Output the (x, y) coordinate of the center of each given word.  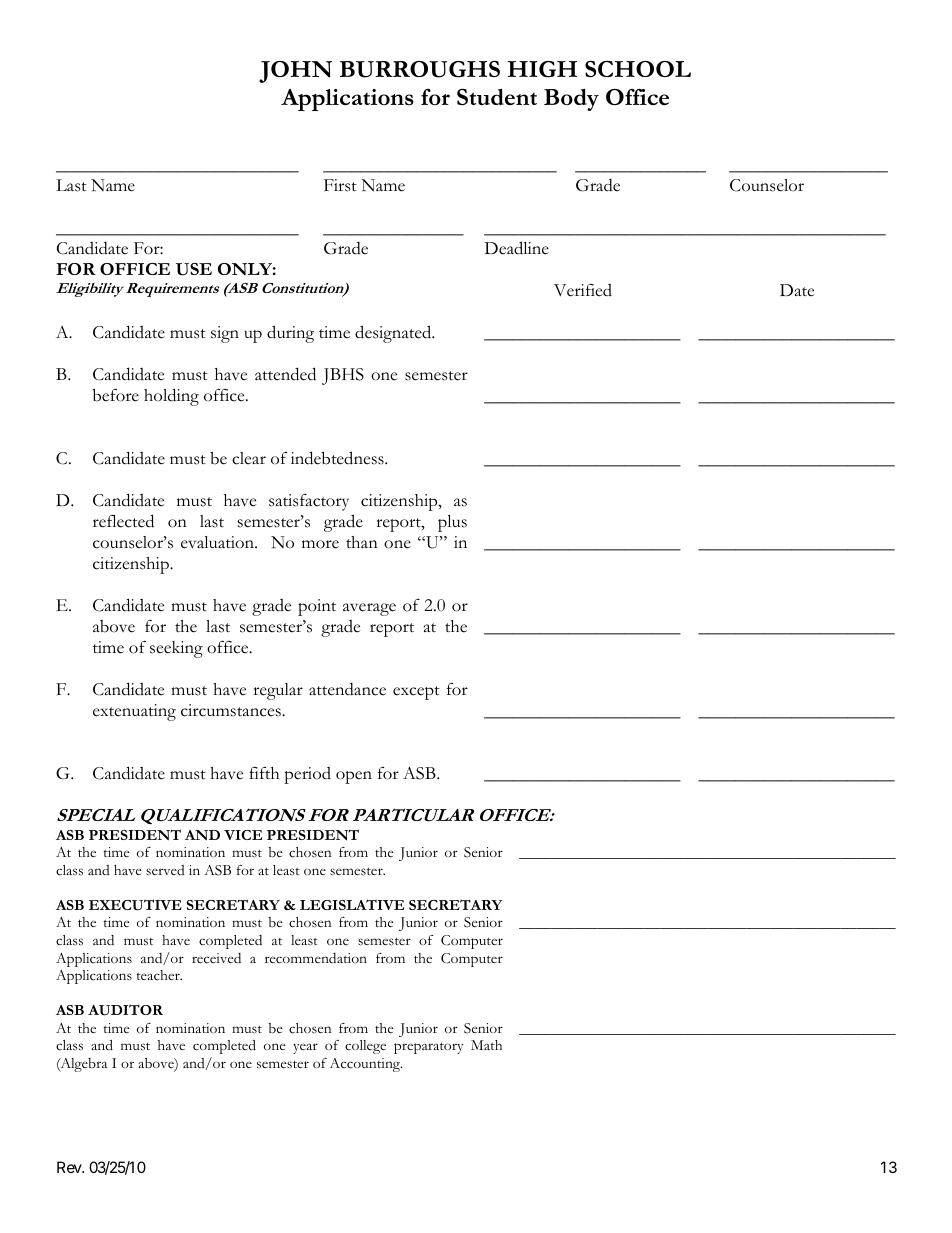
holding (171, 397)
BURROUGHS (420, 69)
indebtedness (338, 458)
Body (571, 99)
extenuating (134, 712)
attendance (347, 689)
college (365, 1047)
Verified (583, 290)
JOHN (295, 72)
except (416, 693)
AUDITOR (125, 1010)
